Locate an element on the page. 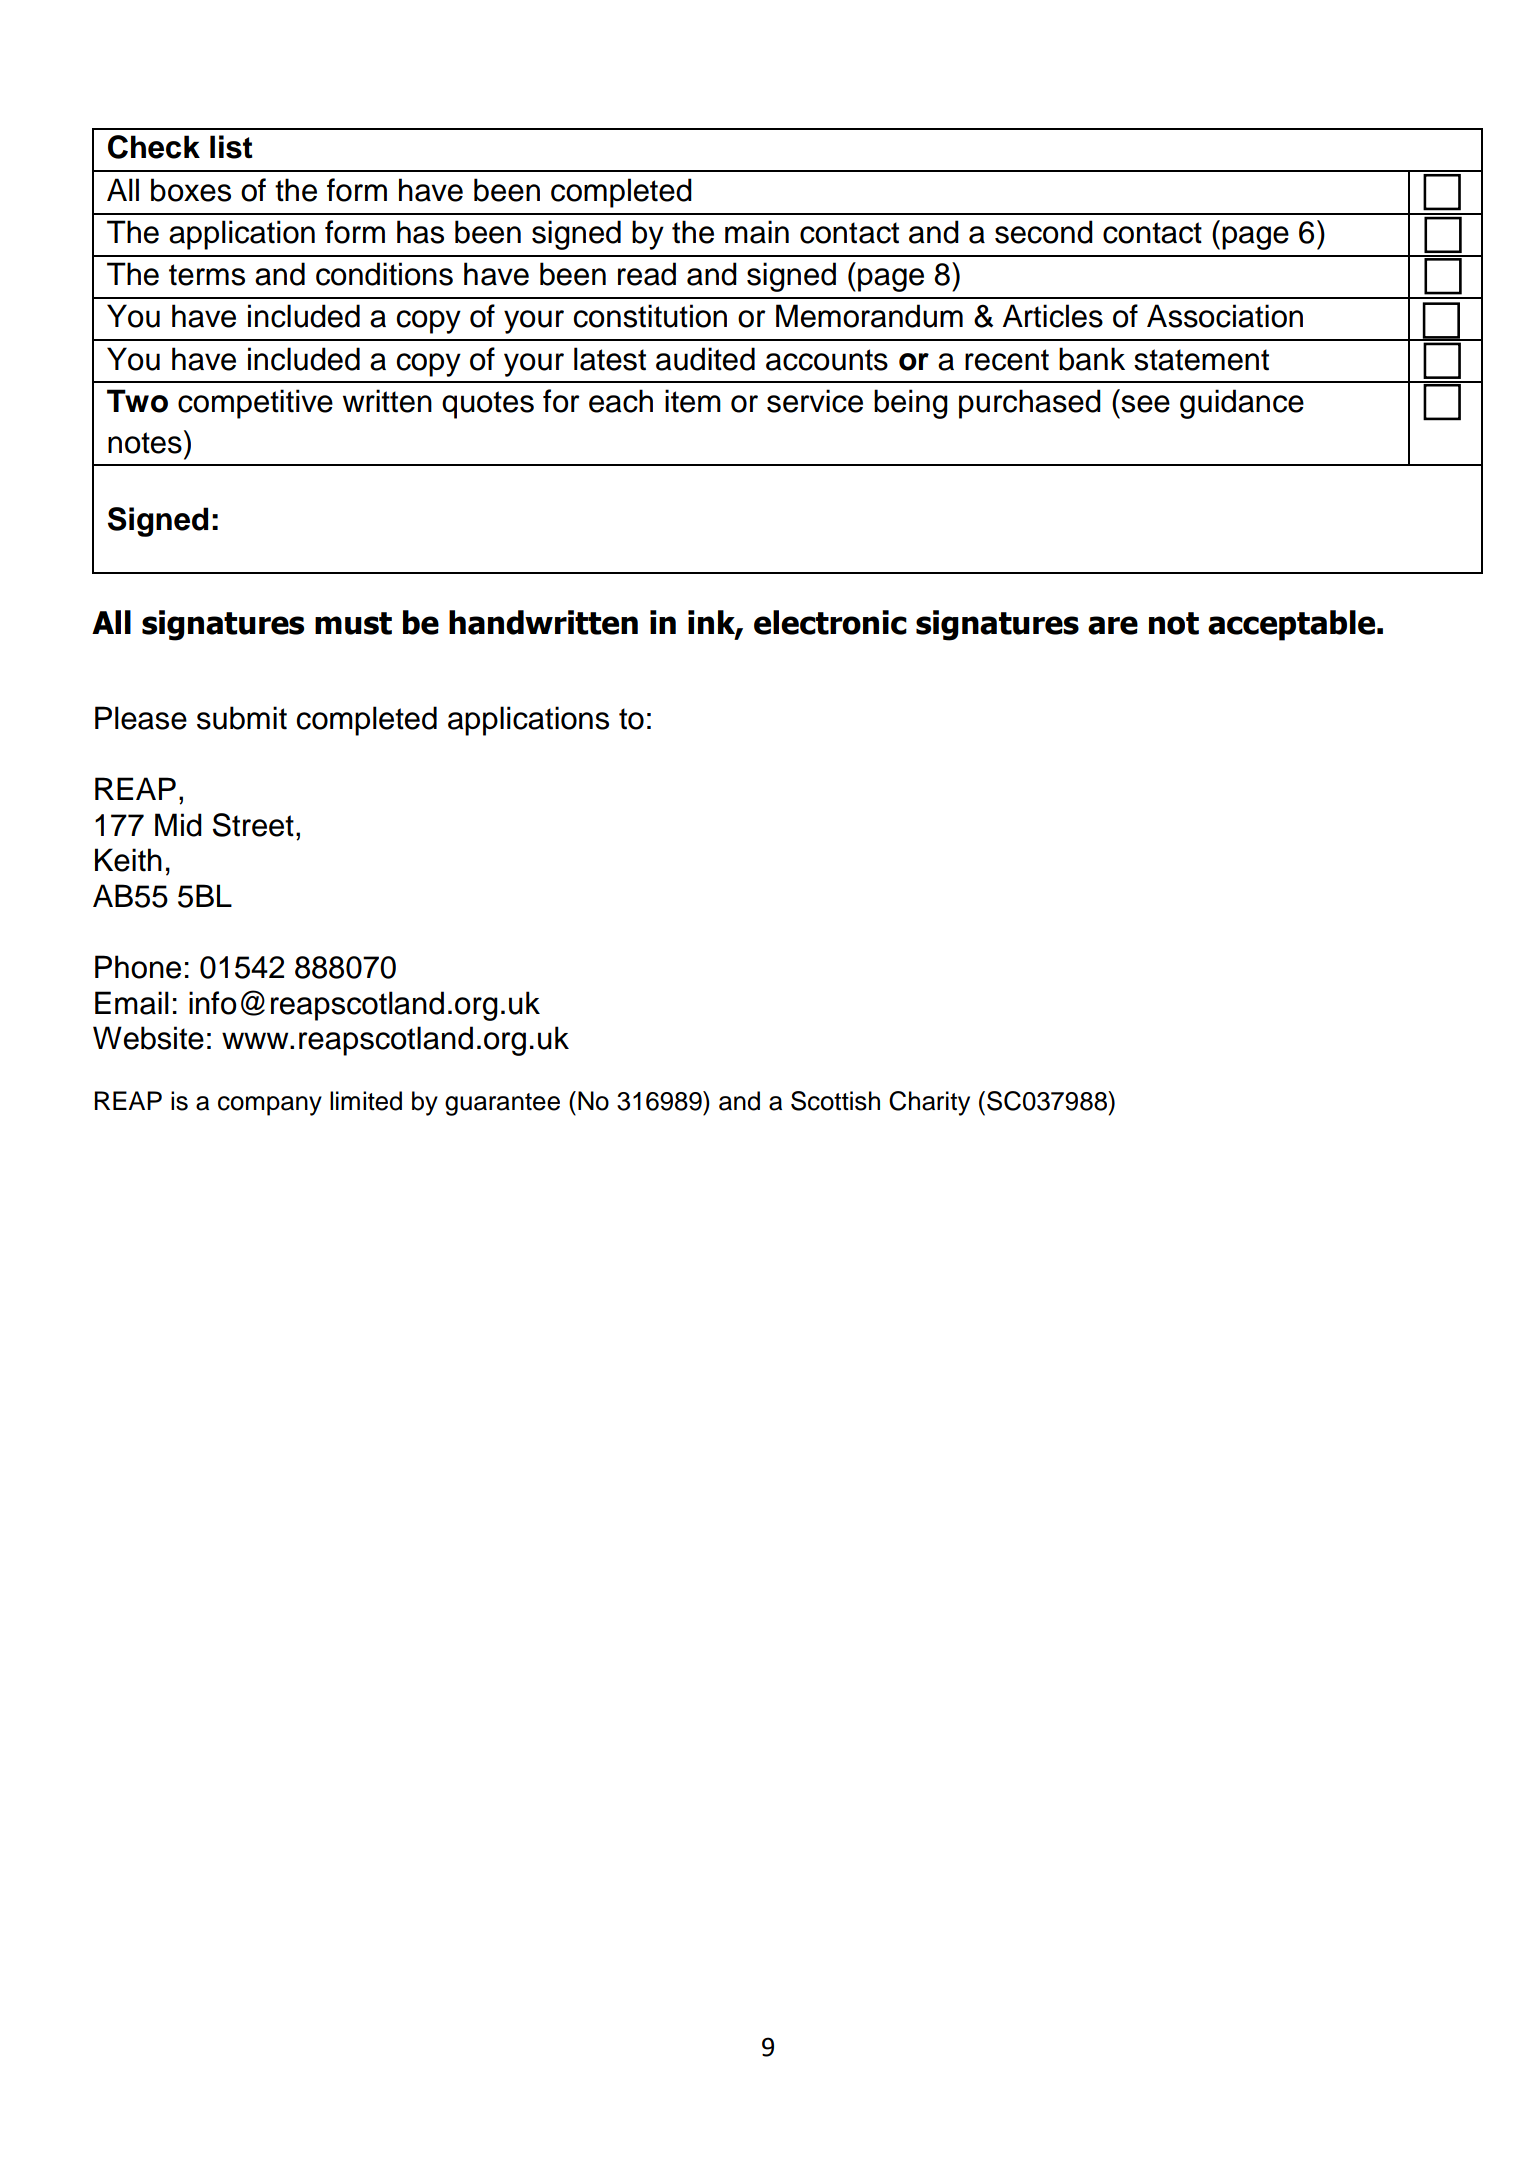 Image resolution: width=1535 pixels, height=2171 pixels. competitive is located at coordinates (255, 404).
